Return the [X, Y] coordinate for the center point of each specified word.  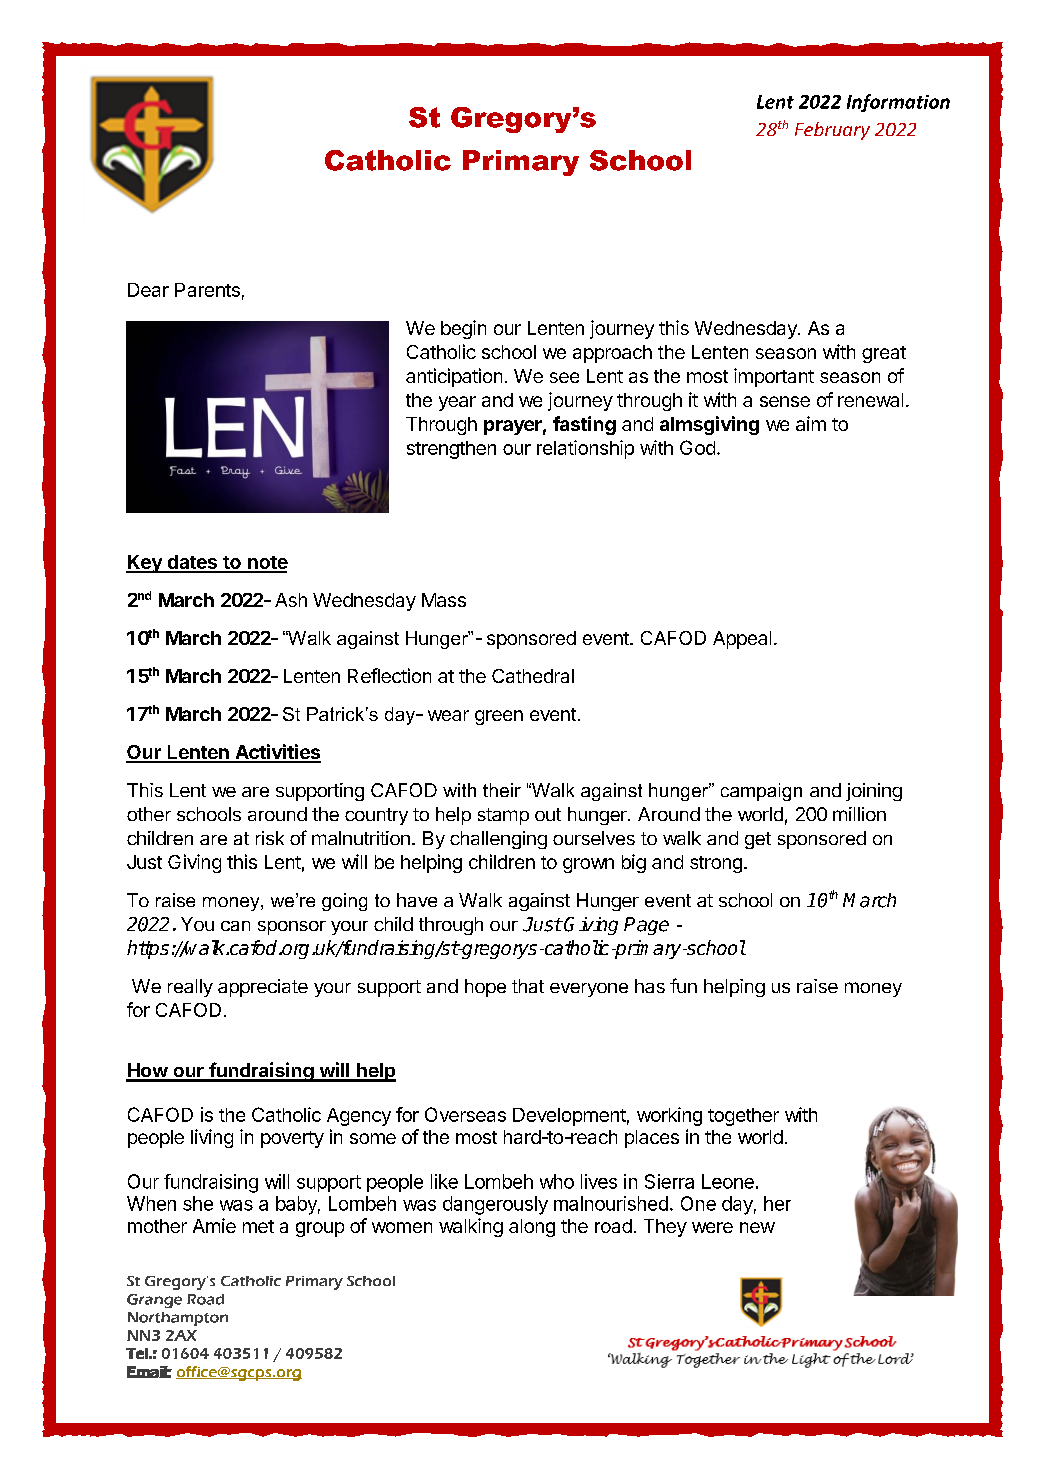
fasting [584, 425]
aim [811, 423]
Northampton [178, 1319]
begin [463, 329]
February [832, 131]
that [528, 986]
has [650, 986]
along [532, 1228]
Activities [277, 753]
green [499, 717]
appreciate [263, 988]
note [267, 564]
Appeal [742, 640]
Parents [207, 290]
